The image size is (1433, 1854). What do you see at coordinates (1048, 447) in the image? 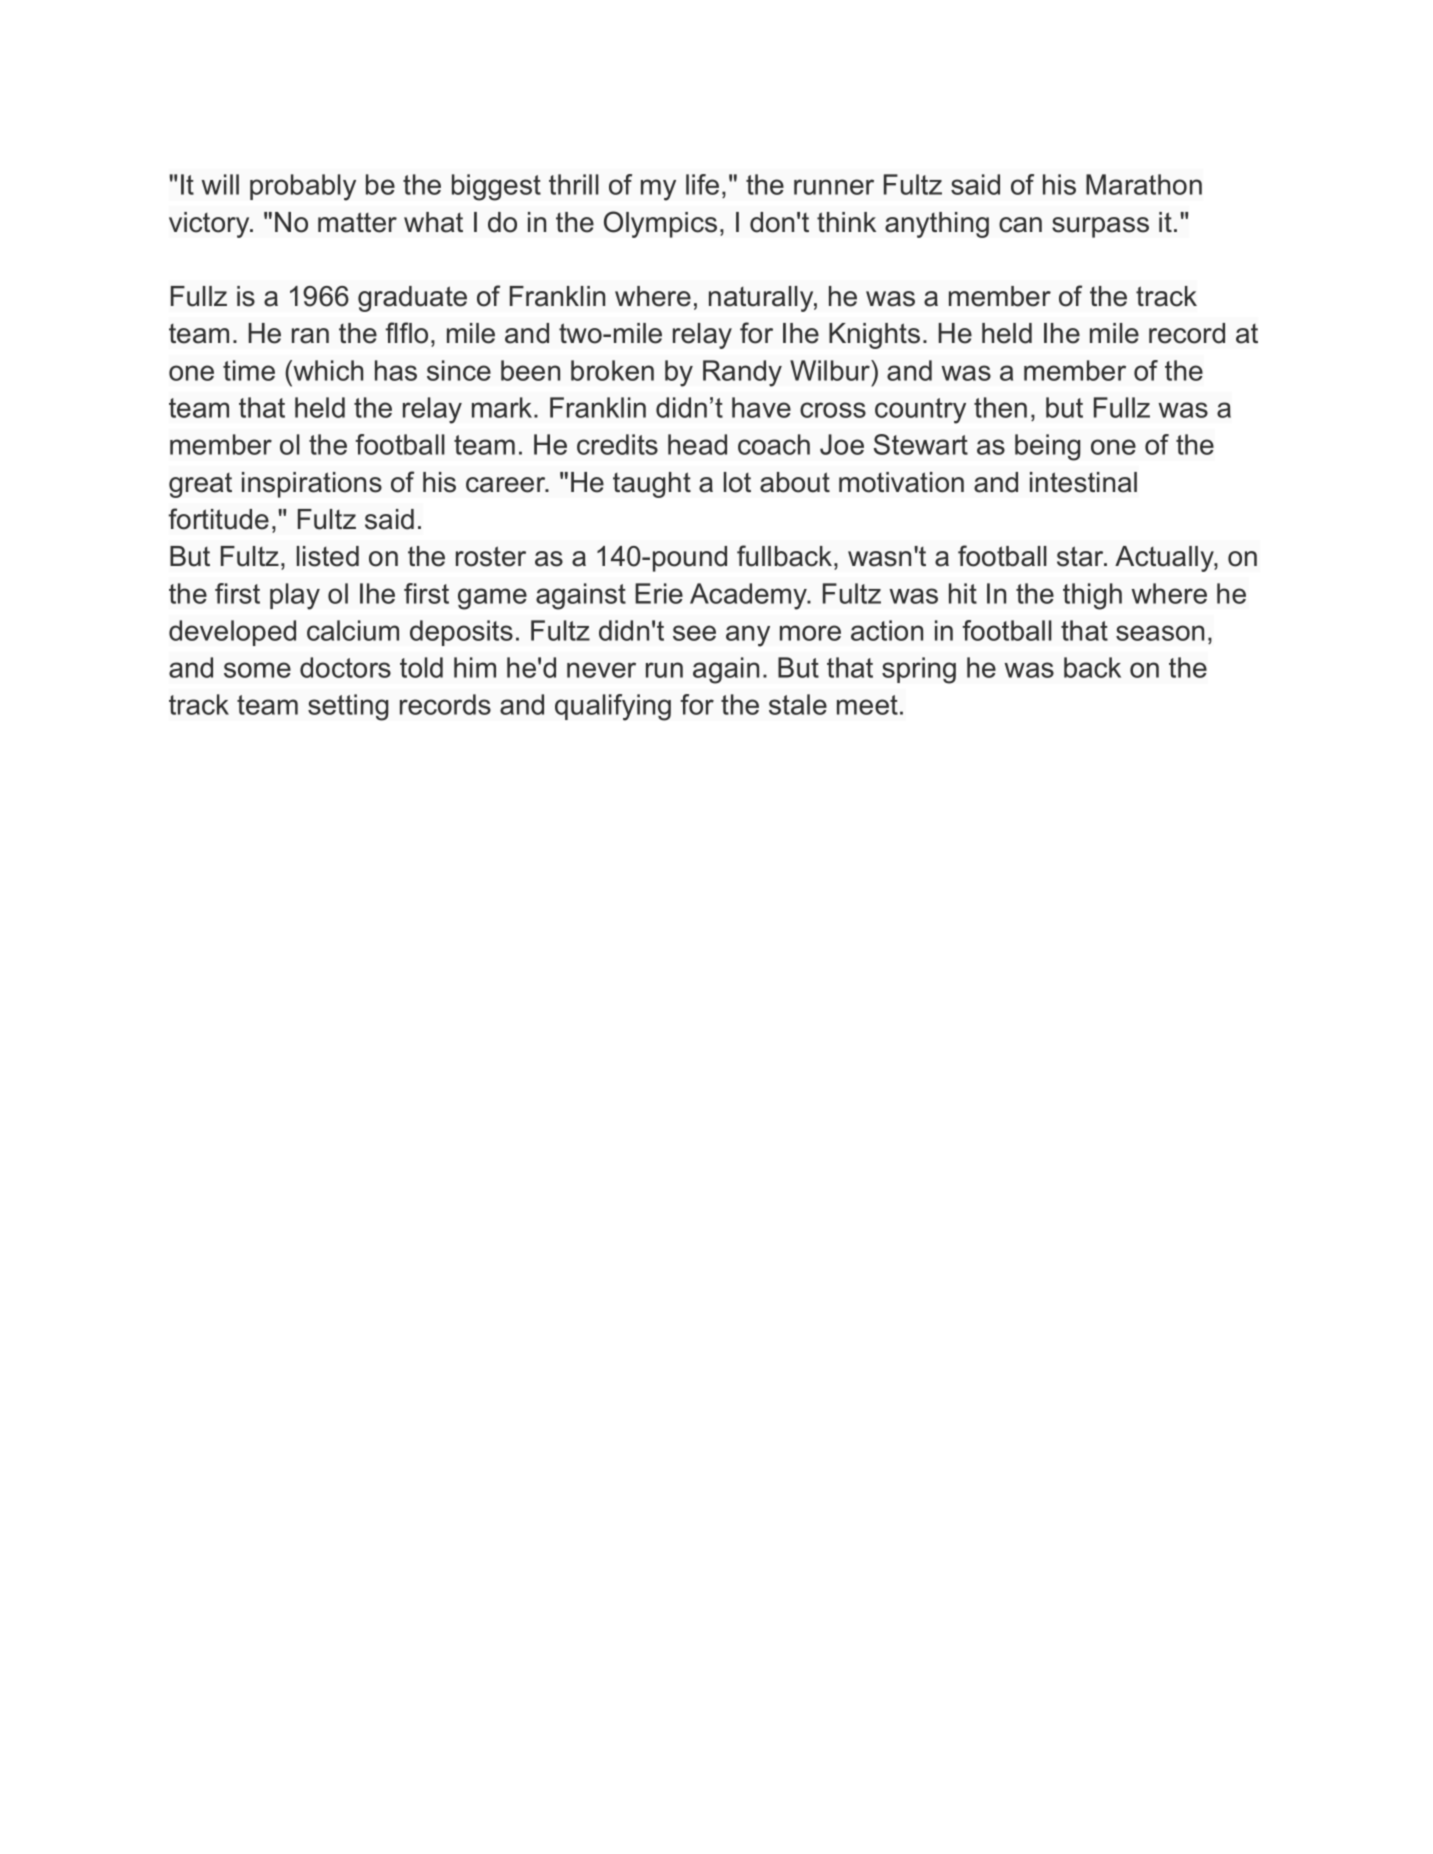
I see `being` at bounding box center [1048, 447].
